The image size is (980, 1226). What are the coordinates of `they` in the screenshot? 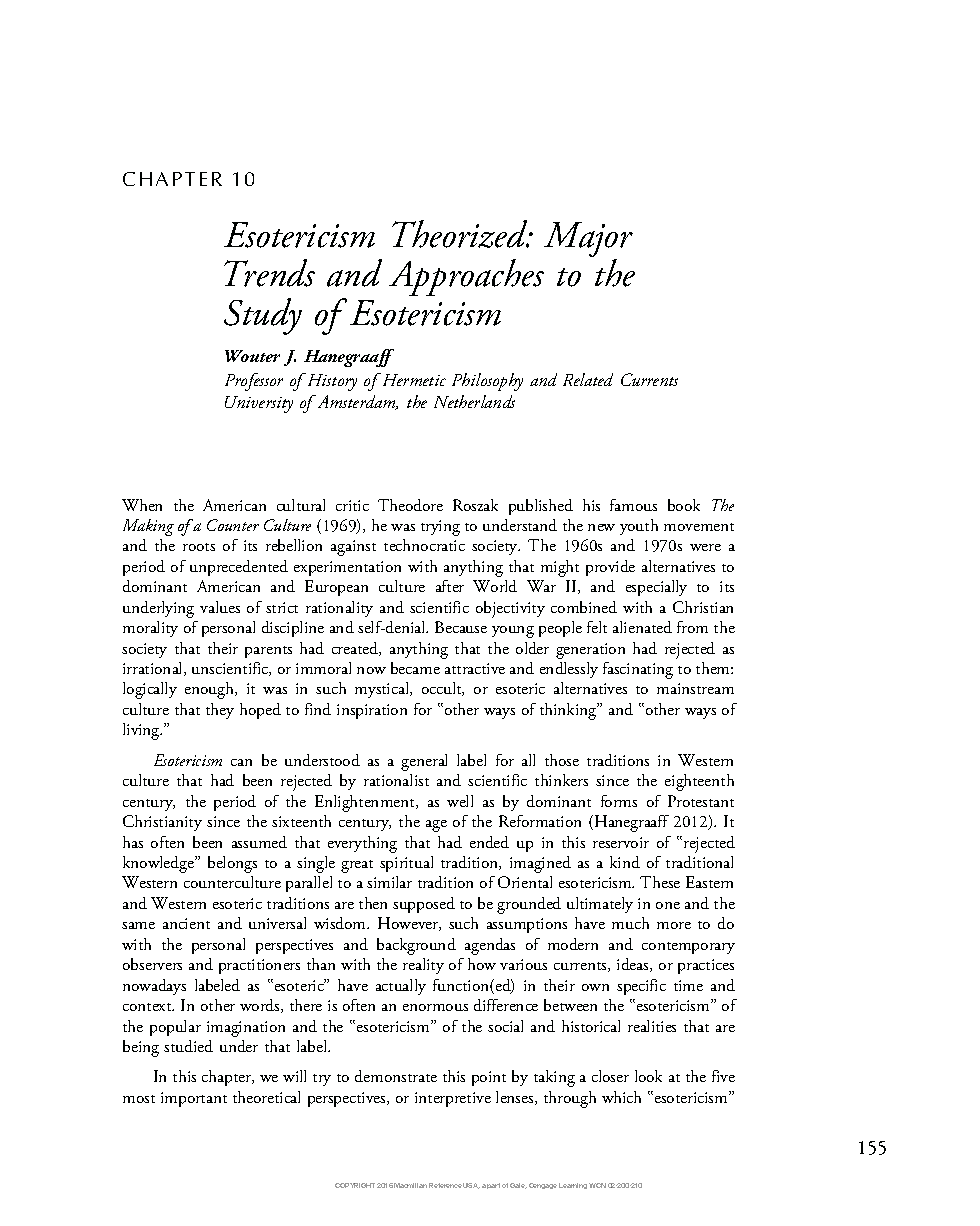 It's located at (220, 711).
